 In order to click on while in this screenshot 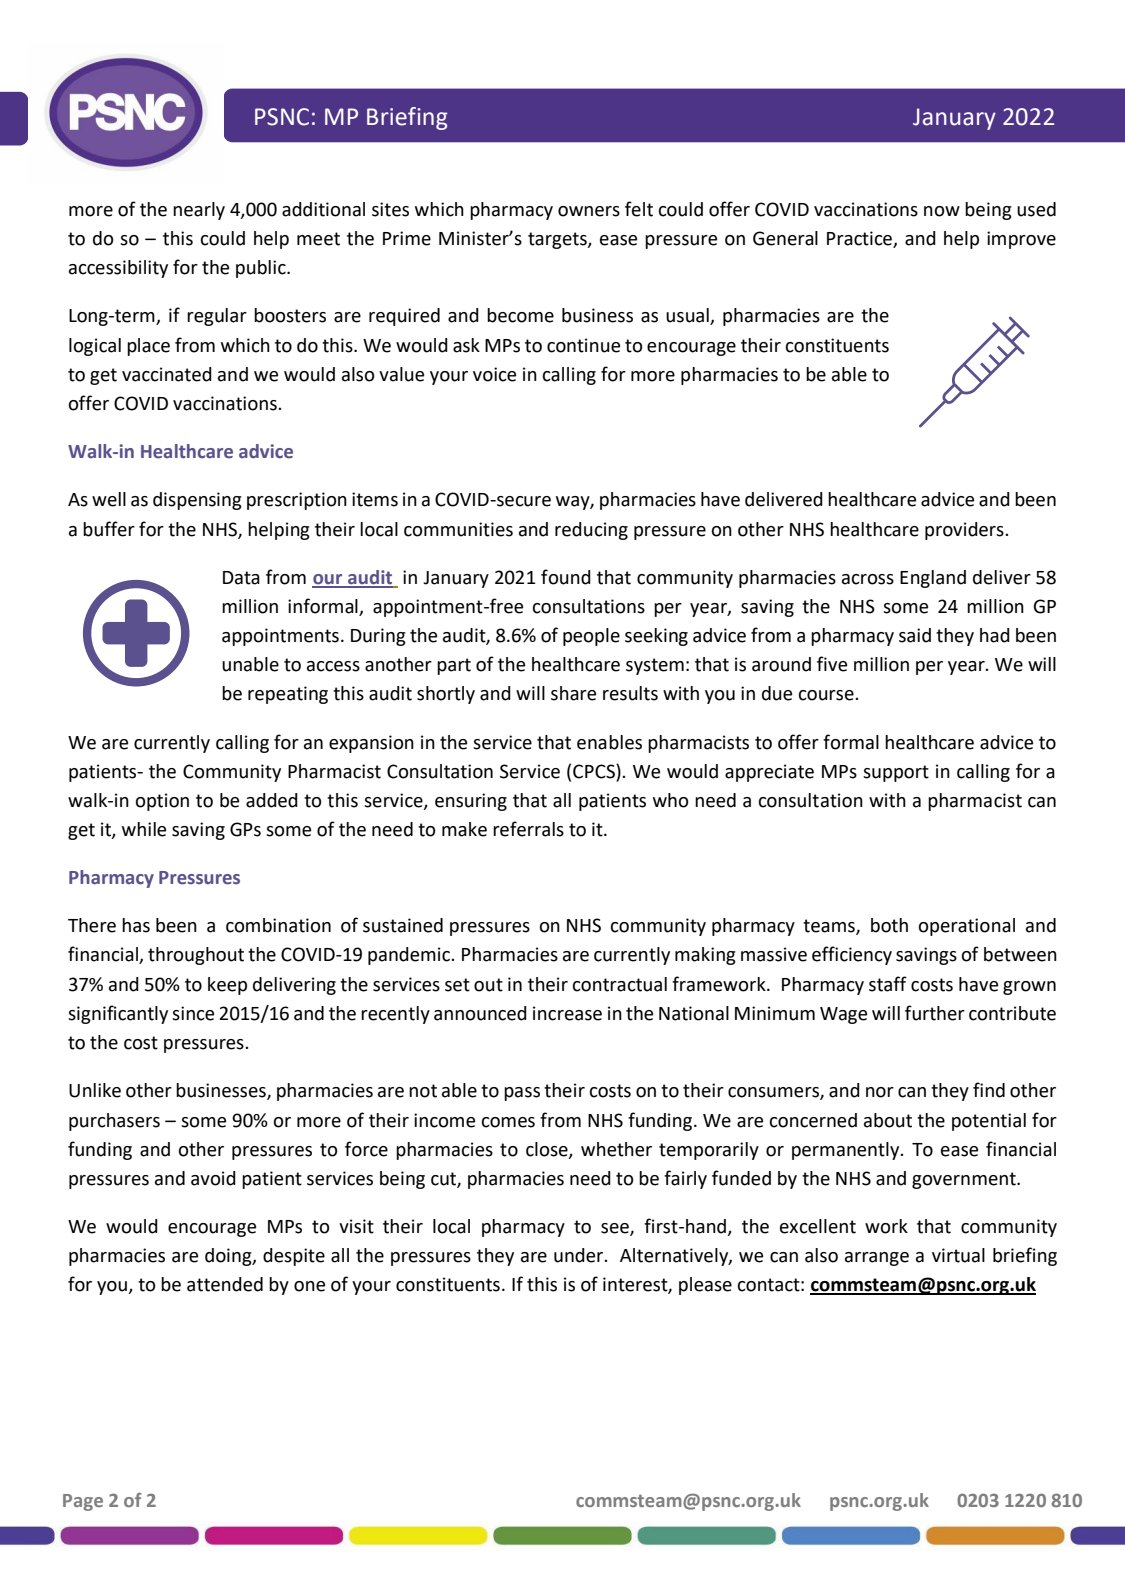, I will do `click(144, 829)`.
